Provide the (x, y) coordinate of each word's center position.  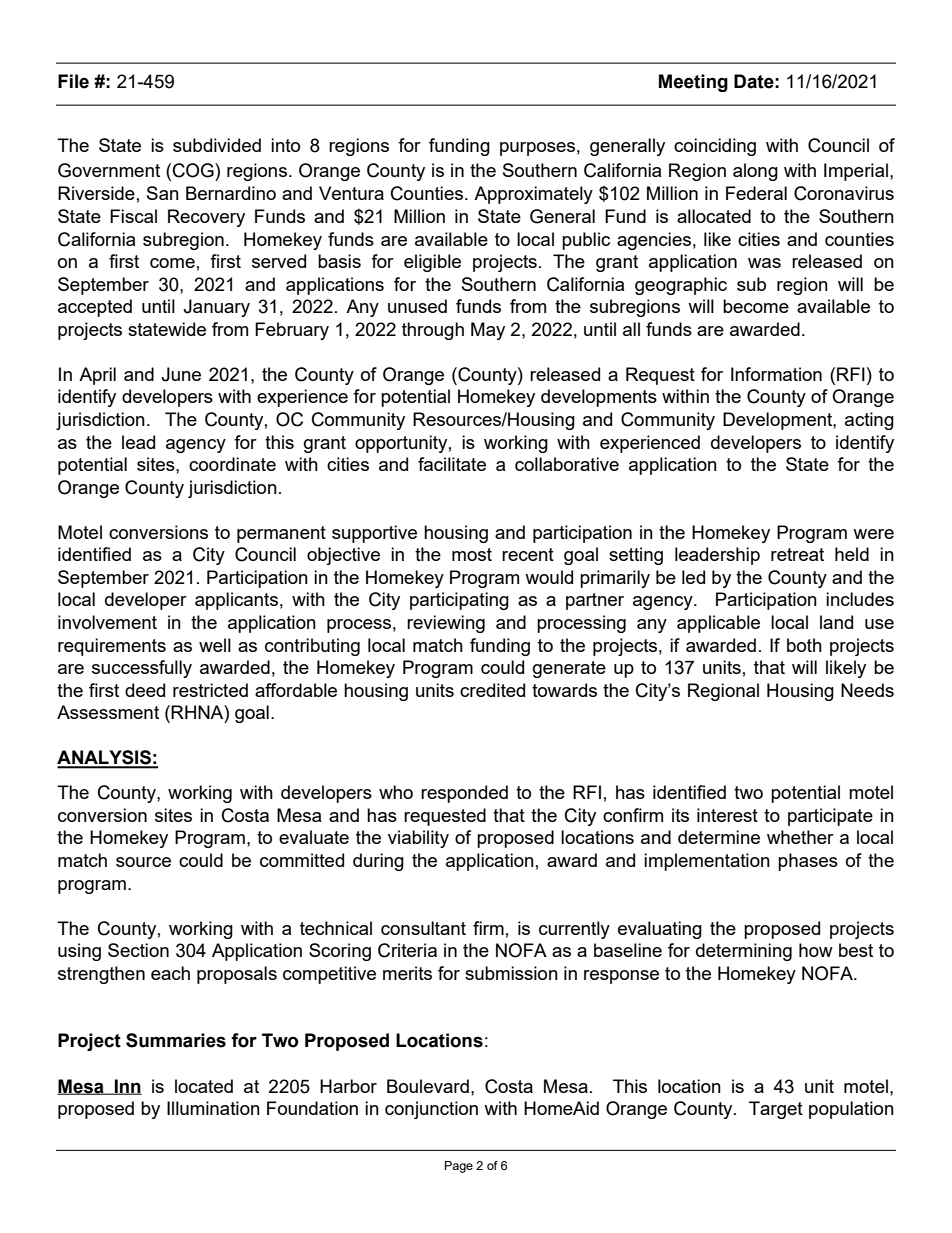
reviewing (446, 624)
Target (776, 1110)
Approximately (533, 195)
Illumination (213, 1108)
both (804, 645)
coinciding (715, 147)
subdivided (217, 145)
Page (459, 1167)
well (215, 645)
